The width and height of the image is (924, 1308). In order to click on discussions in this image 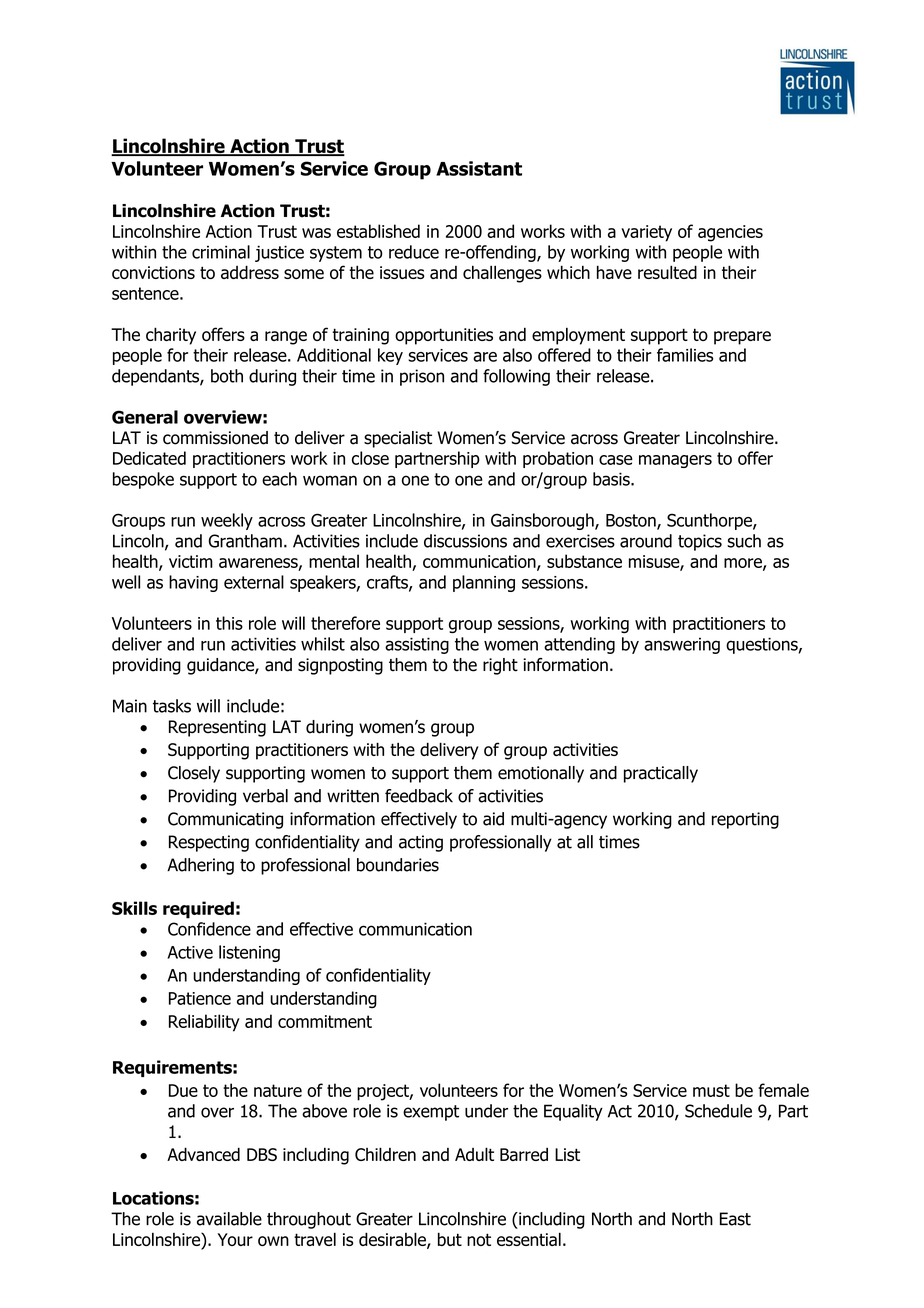, I will do `click(465, 541)`.
